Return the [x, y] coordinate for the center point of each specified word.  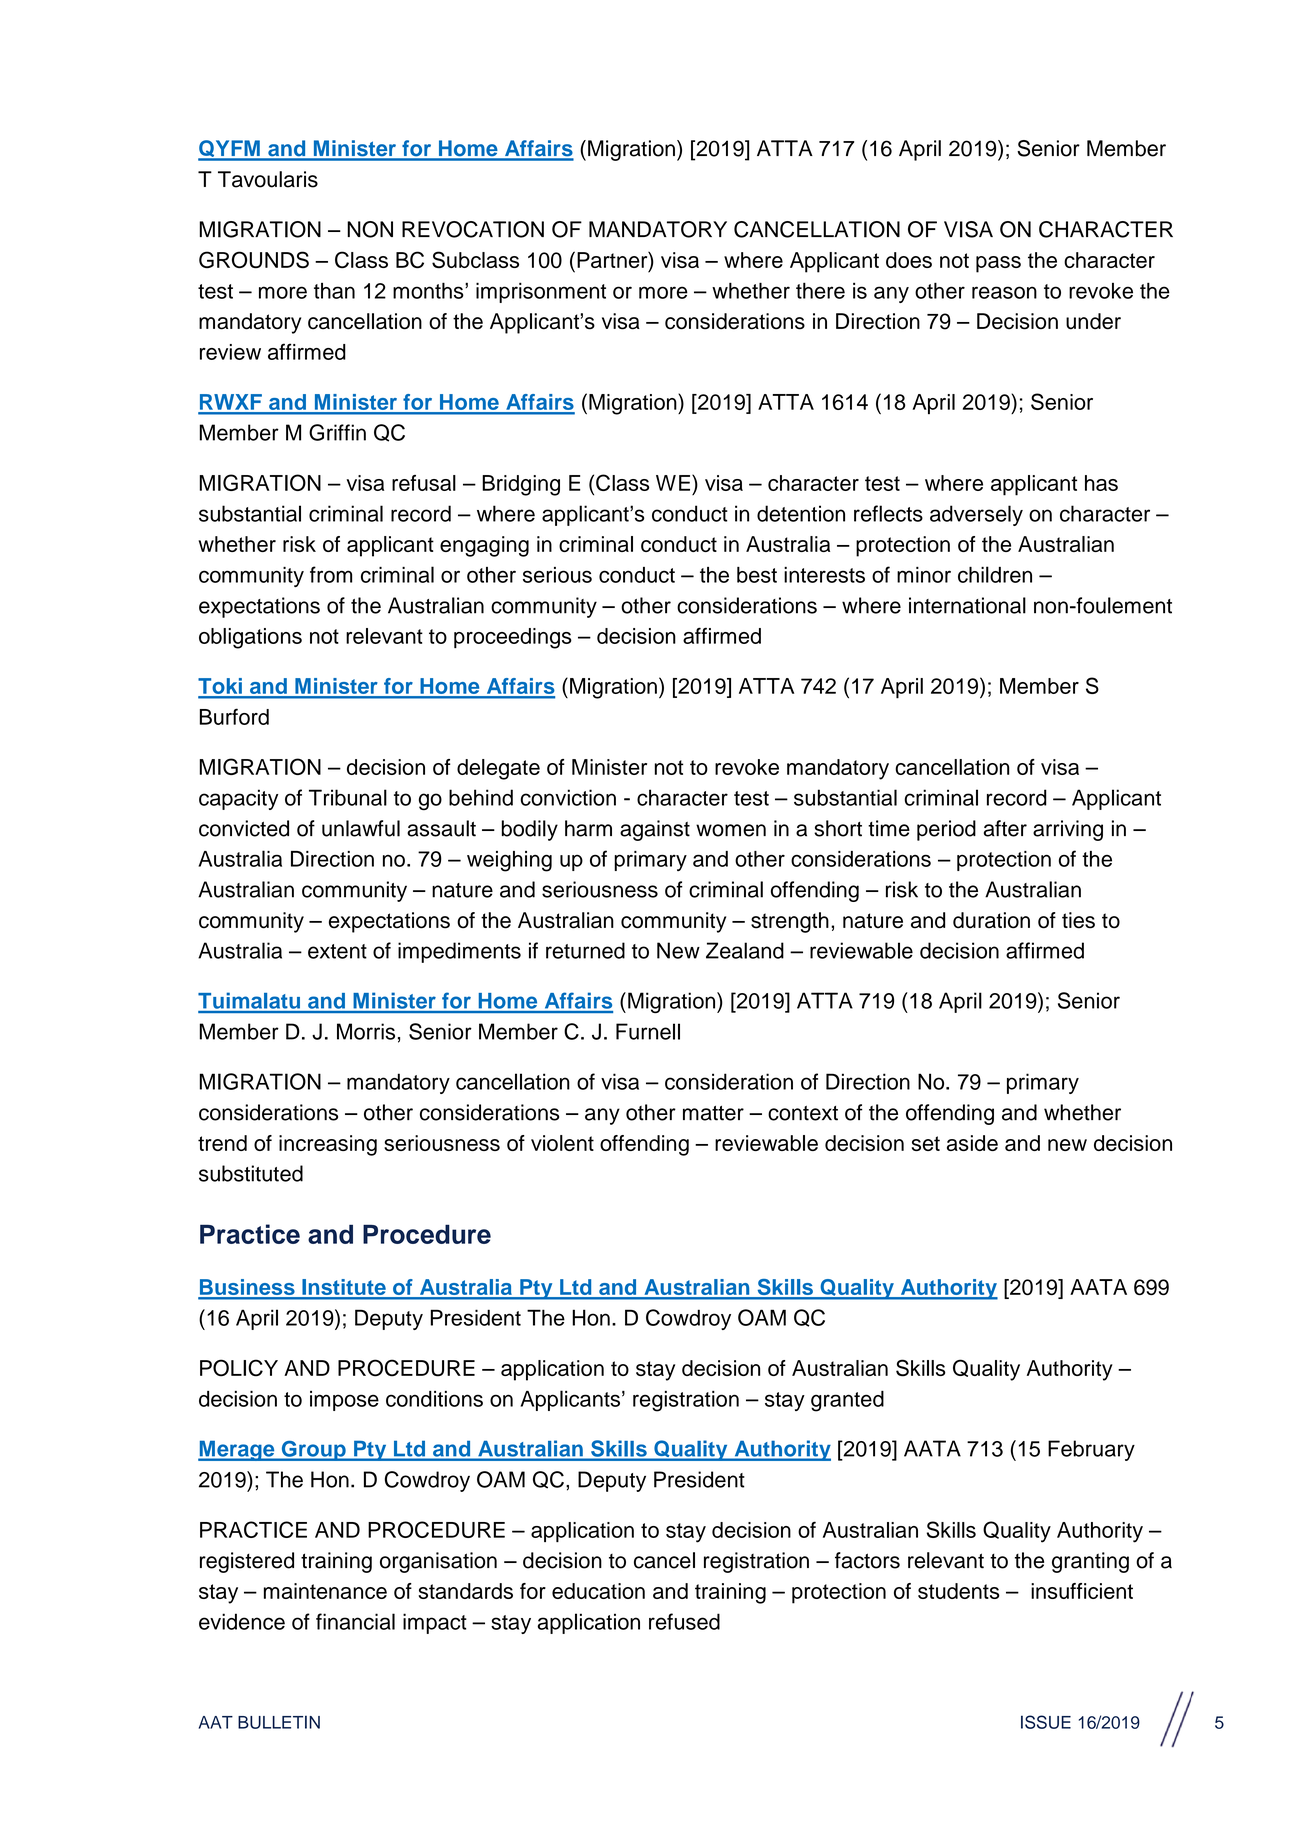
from [331, 574]
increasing [328, 1145]
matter [713, 1113]
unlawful [361, 828]
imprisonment [541, 292]
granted [847, 1401]
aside [972, 1143]
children [995, 574]
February [1091, 1450]
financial [355, 1621]
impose [344, 1401]
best [757, 575]
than [334, 291]
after [1005, 828]
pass [998, 264]
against [655, 830]
